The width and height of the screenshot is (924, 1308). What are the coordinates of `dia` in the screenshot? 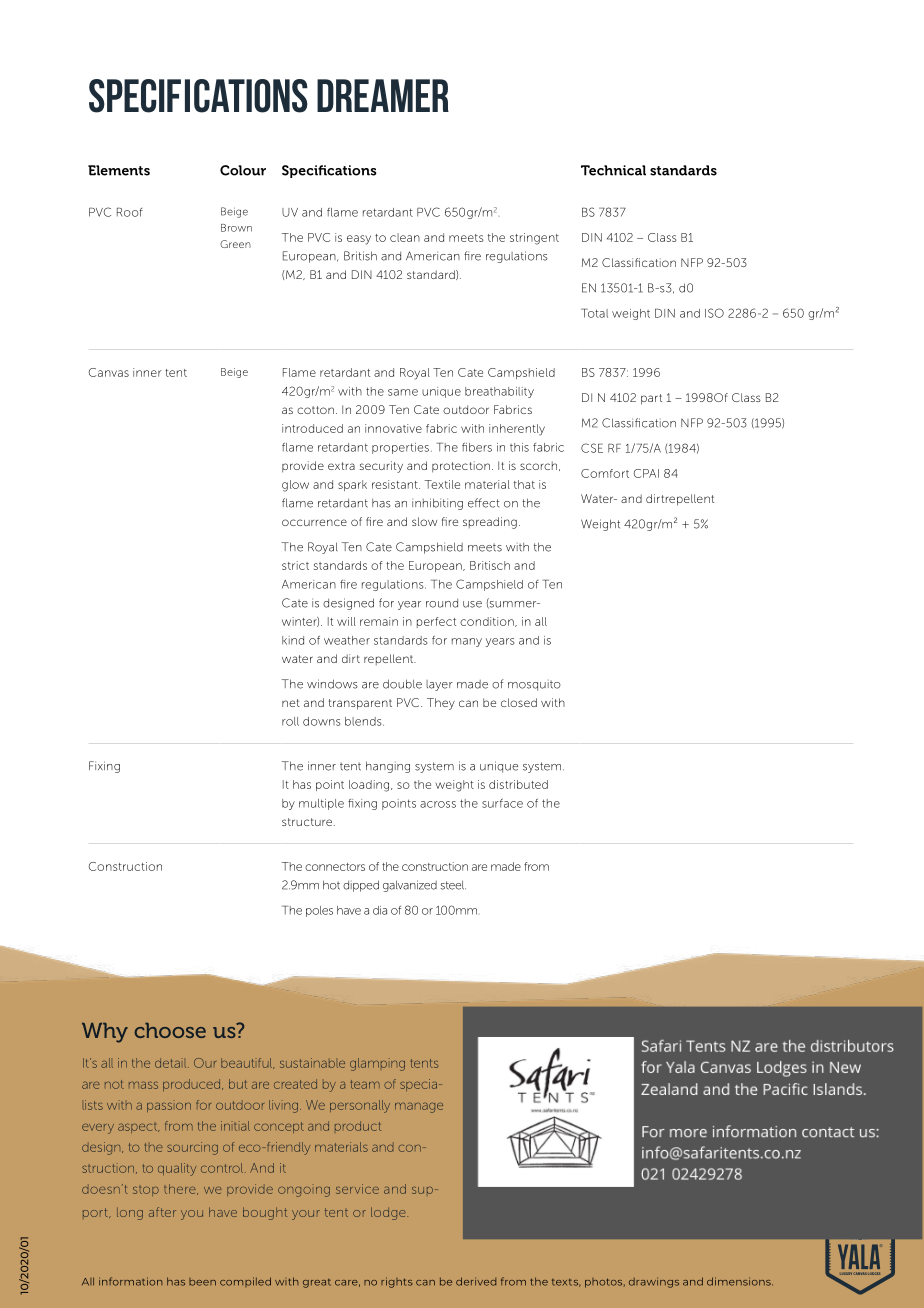 It's located at (380, 910).
